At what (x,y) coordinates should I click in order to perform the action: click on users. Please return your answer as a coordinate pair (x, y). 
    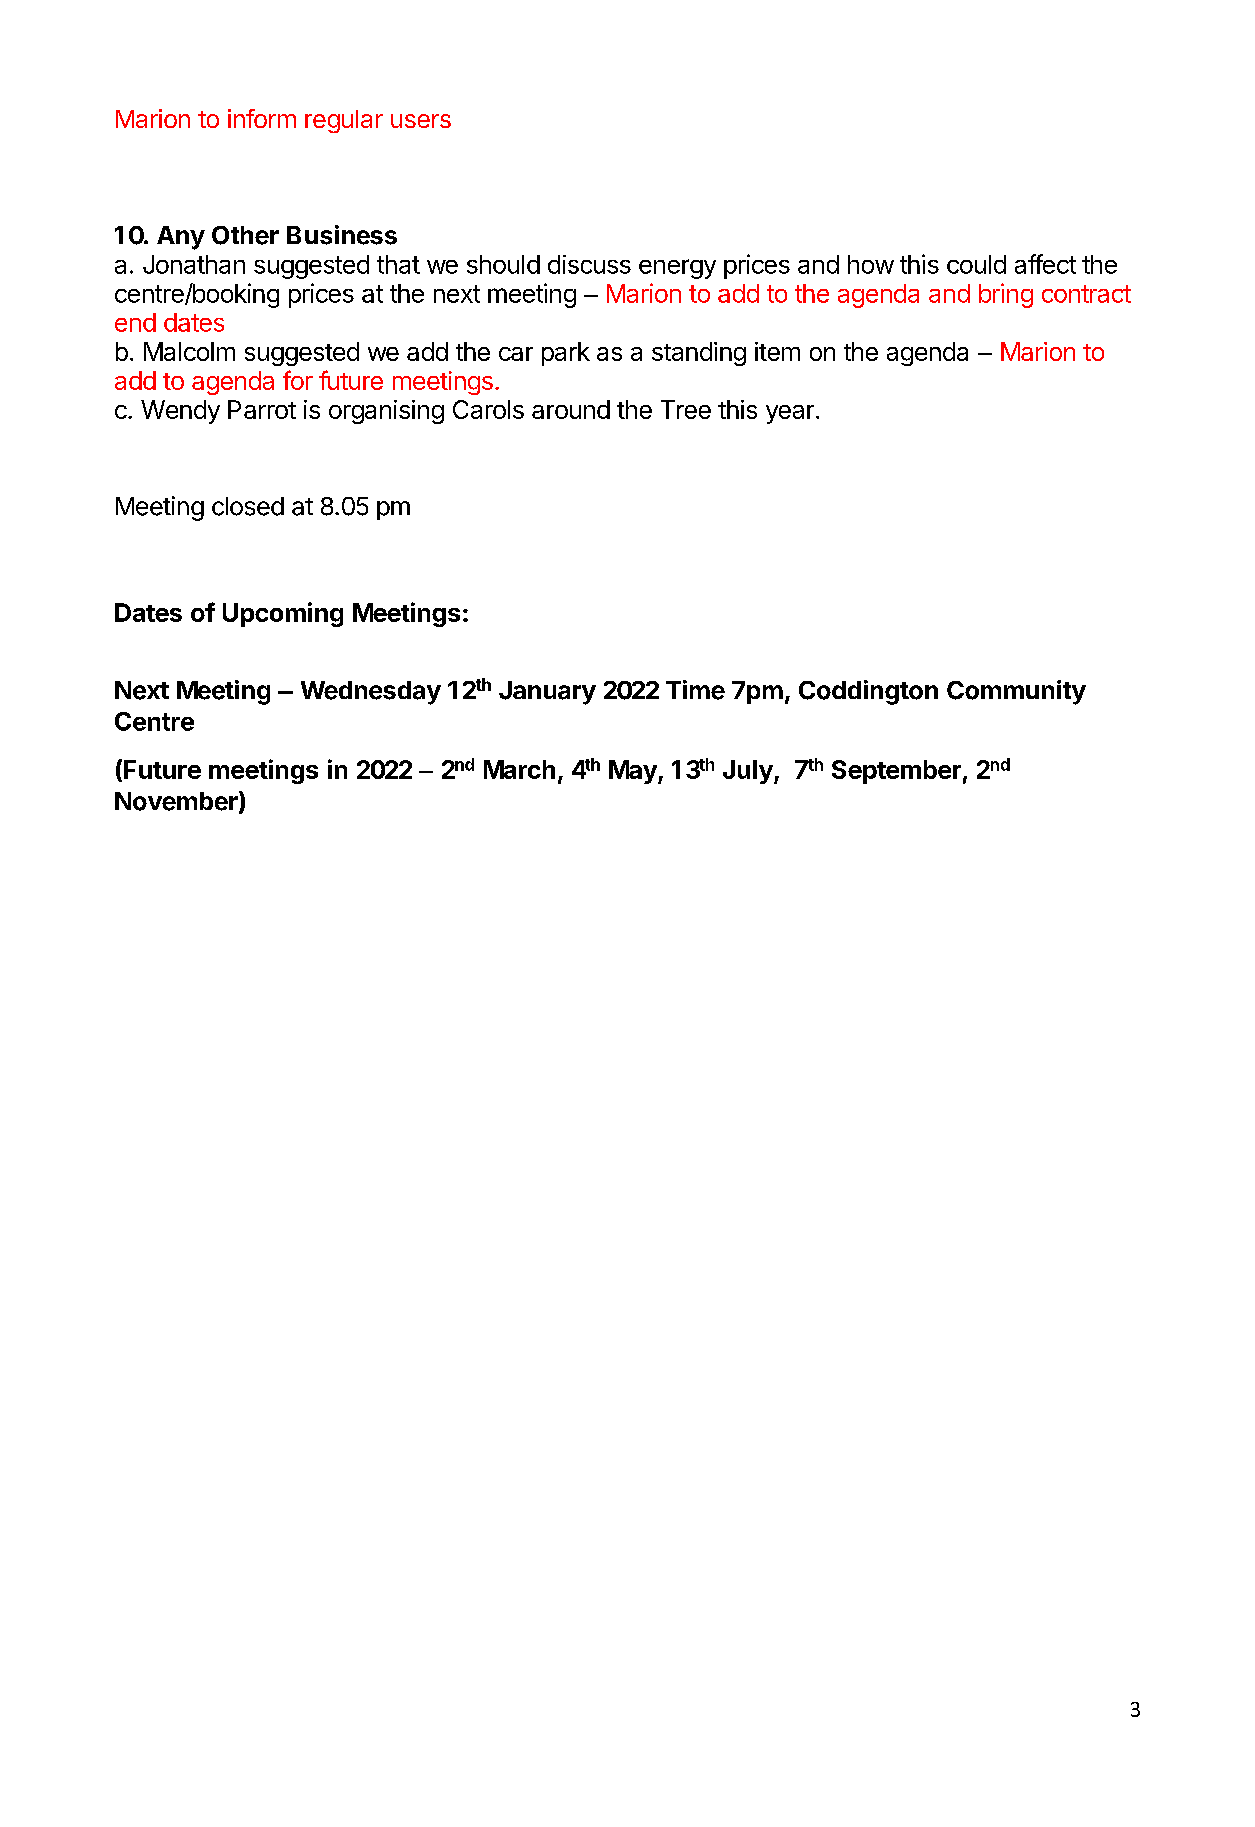
    Looking at the image, I should click on (421, 121).
